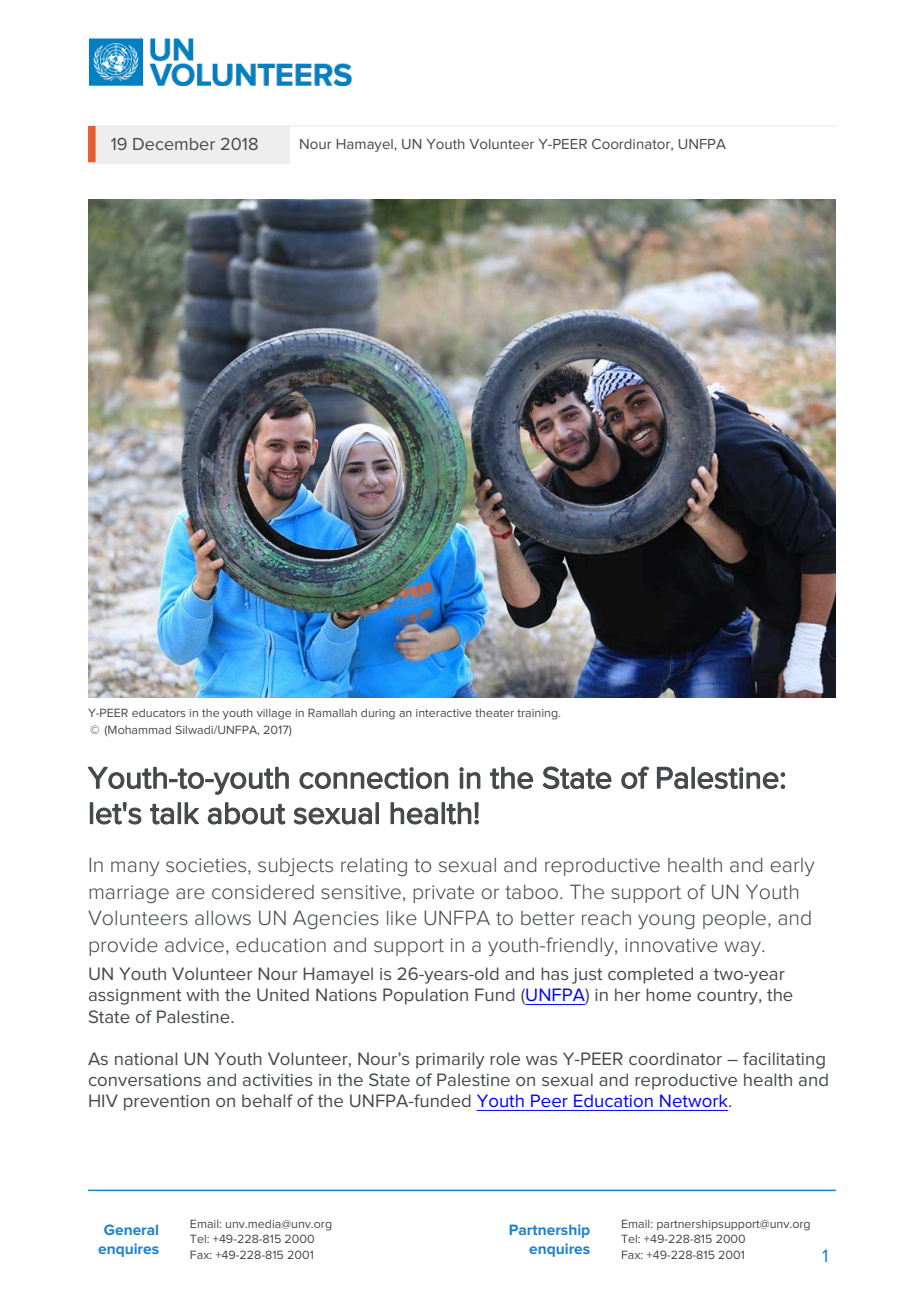 Image resolution: width=924 pixels, height=1308 pixels. I want to click on educators, so click(158, 713).
